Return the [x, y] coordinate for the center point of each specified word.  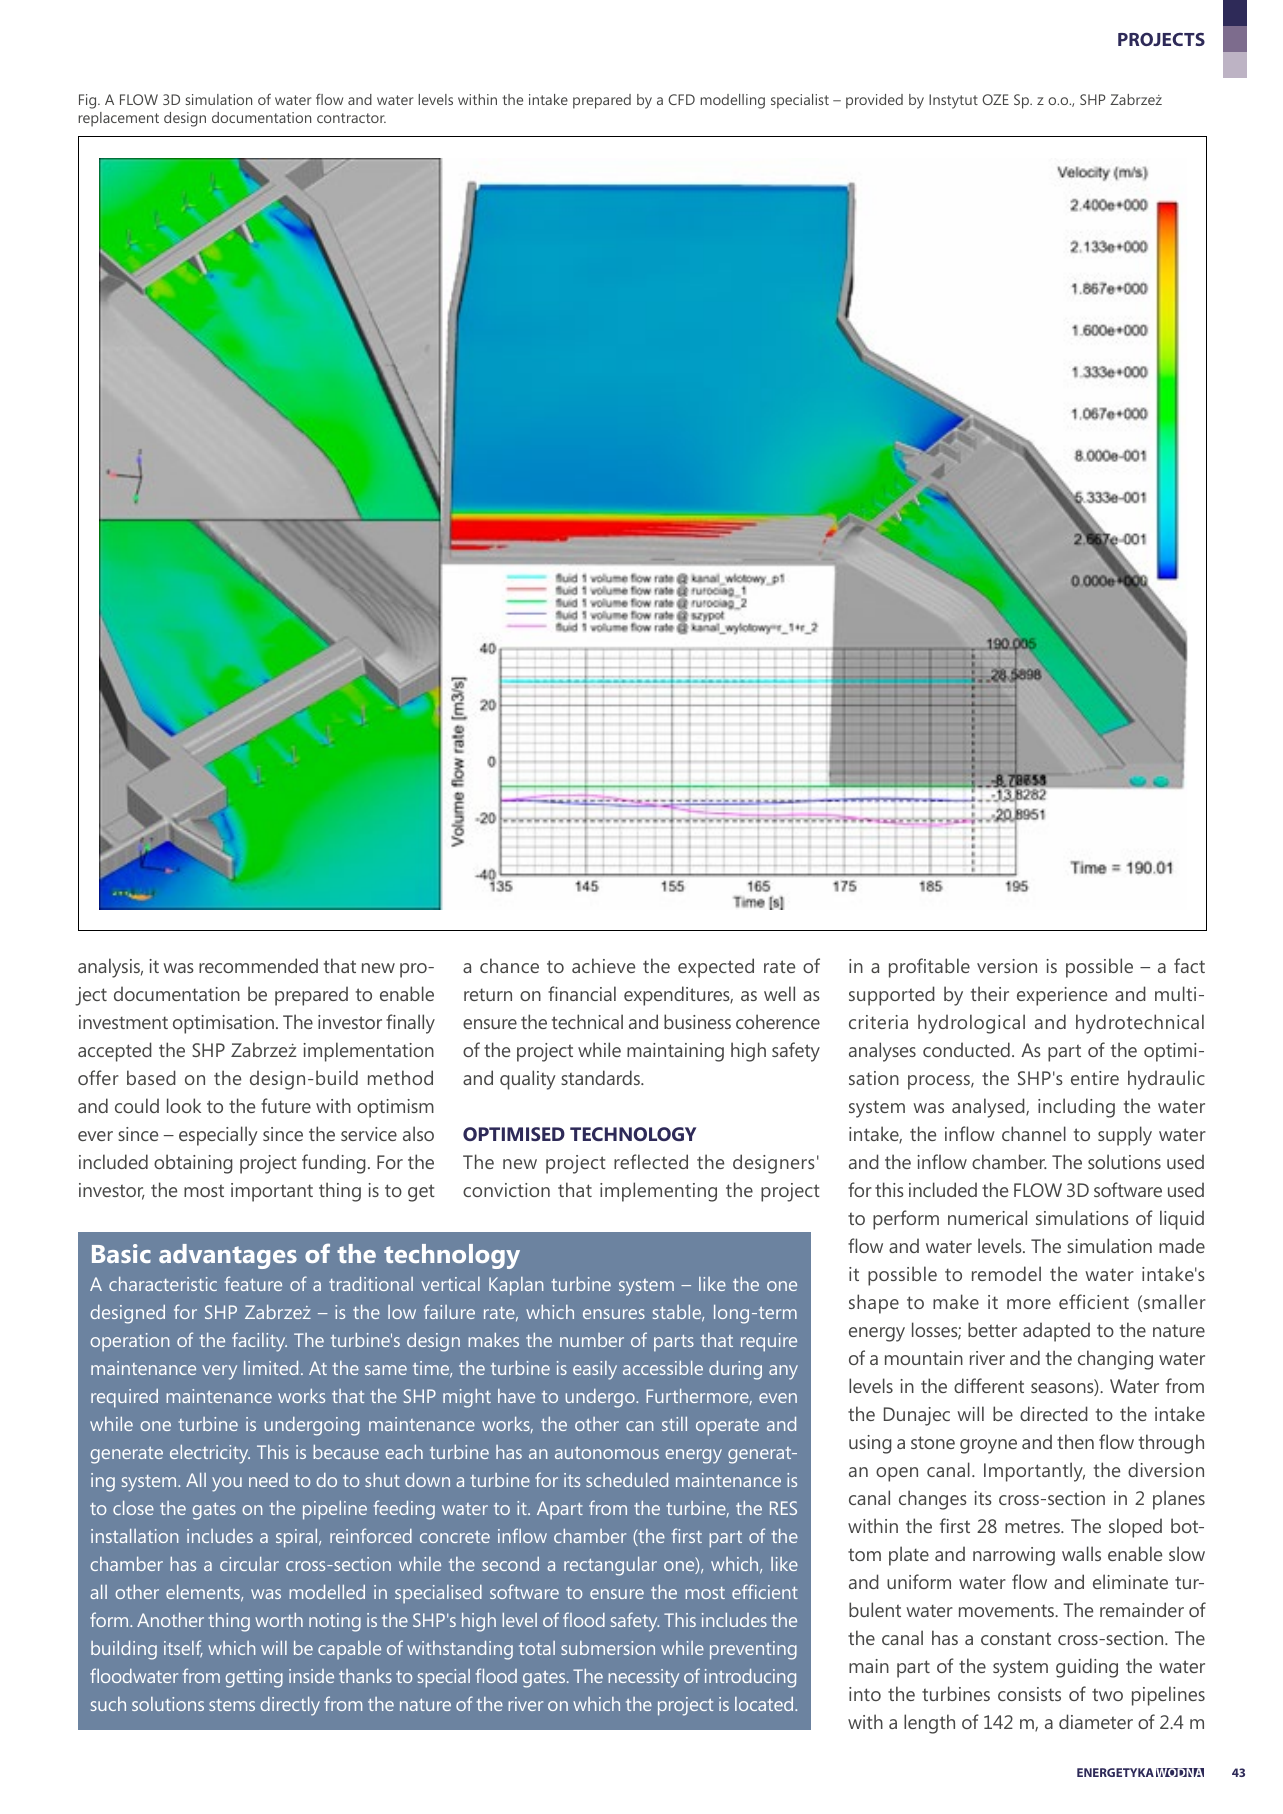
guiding [1087, 1668]
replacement [118, 119]
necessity [643, 1678]
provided [874, 101]
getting [254, 1678]
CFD [681, 99]
